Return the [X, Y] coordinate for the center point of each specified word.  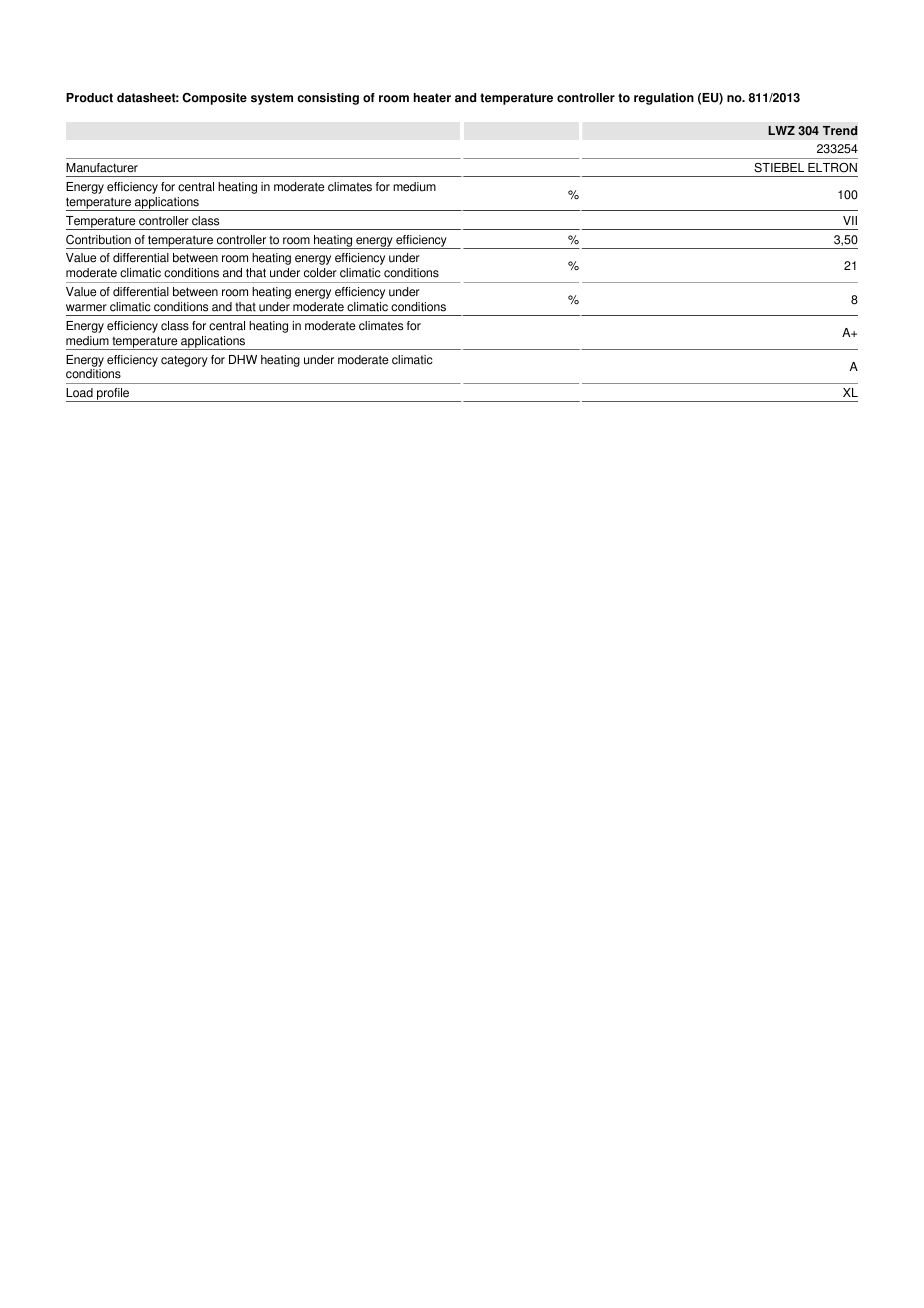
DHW [243, 359]
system [272, 99]
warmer [86, 308]
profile [113, 395]
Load [79, 393]
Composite [214, 99]
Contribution [98, 240]
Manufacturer [102, 168]
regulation [664, 99]
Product [89, 98]
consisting [328, 99]
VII [850, 220]
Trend [840, 131]
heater [432, 98]
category [184, 361]
